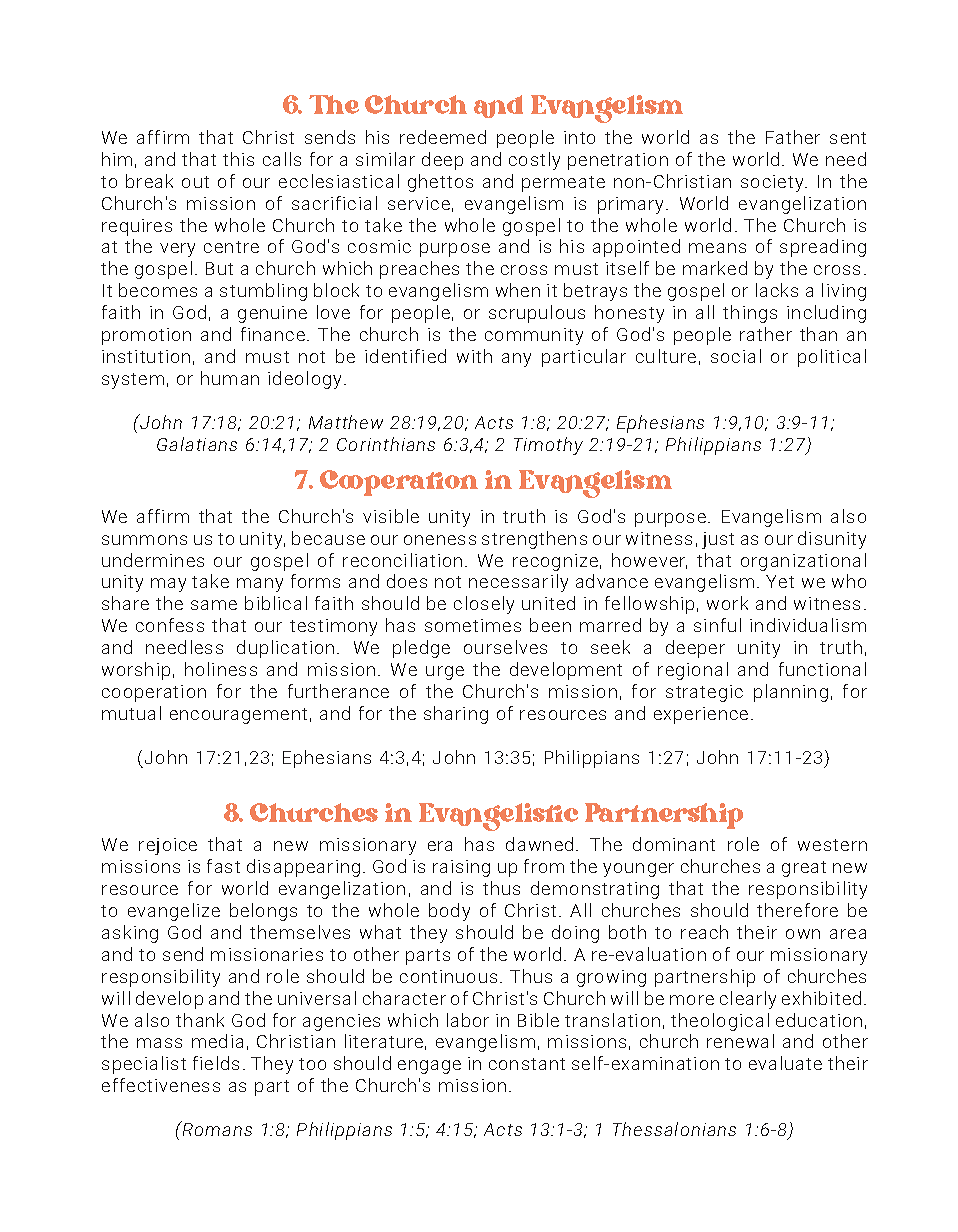 The image size is (958, 1232). Describe the element at coordinates (216, 1128) in the page. I see `Romans` at that location.
